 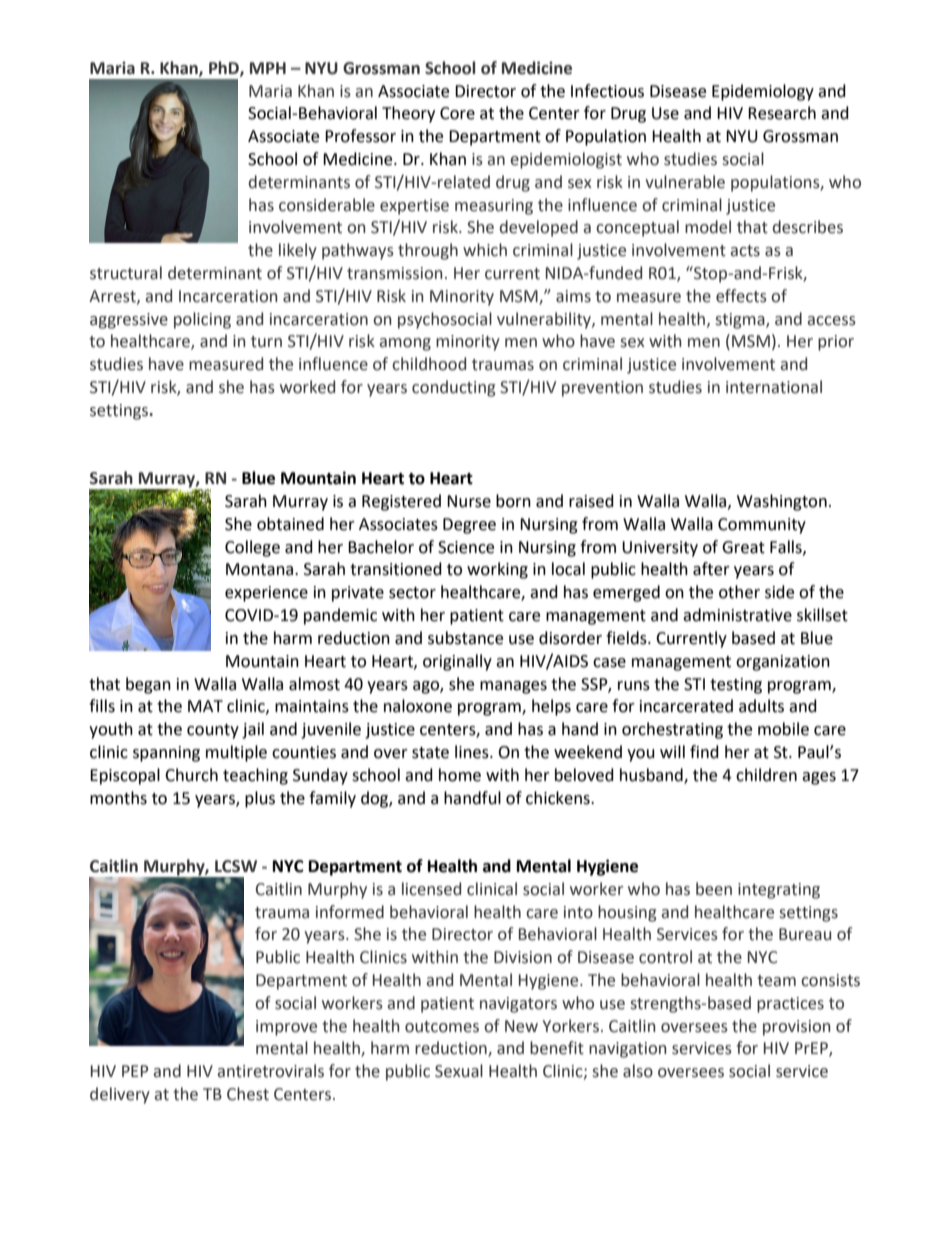 I want to click on county, so click(x=213, y=731).
